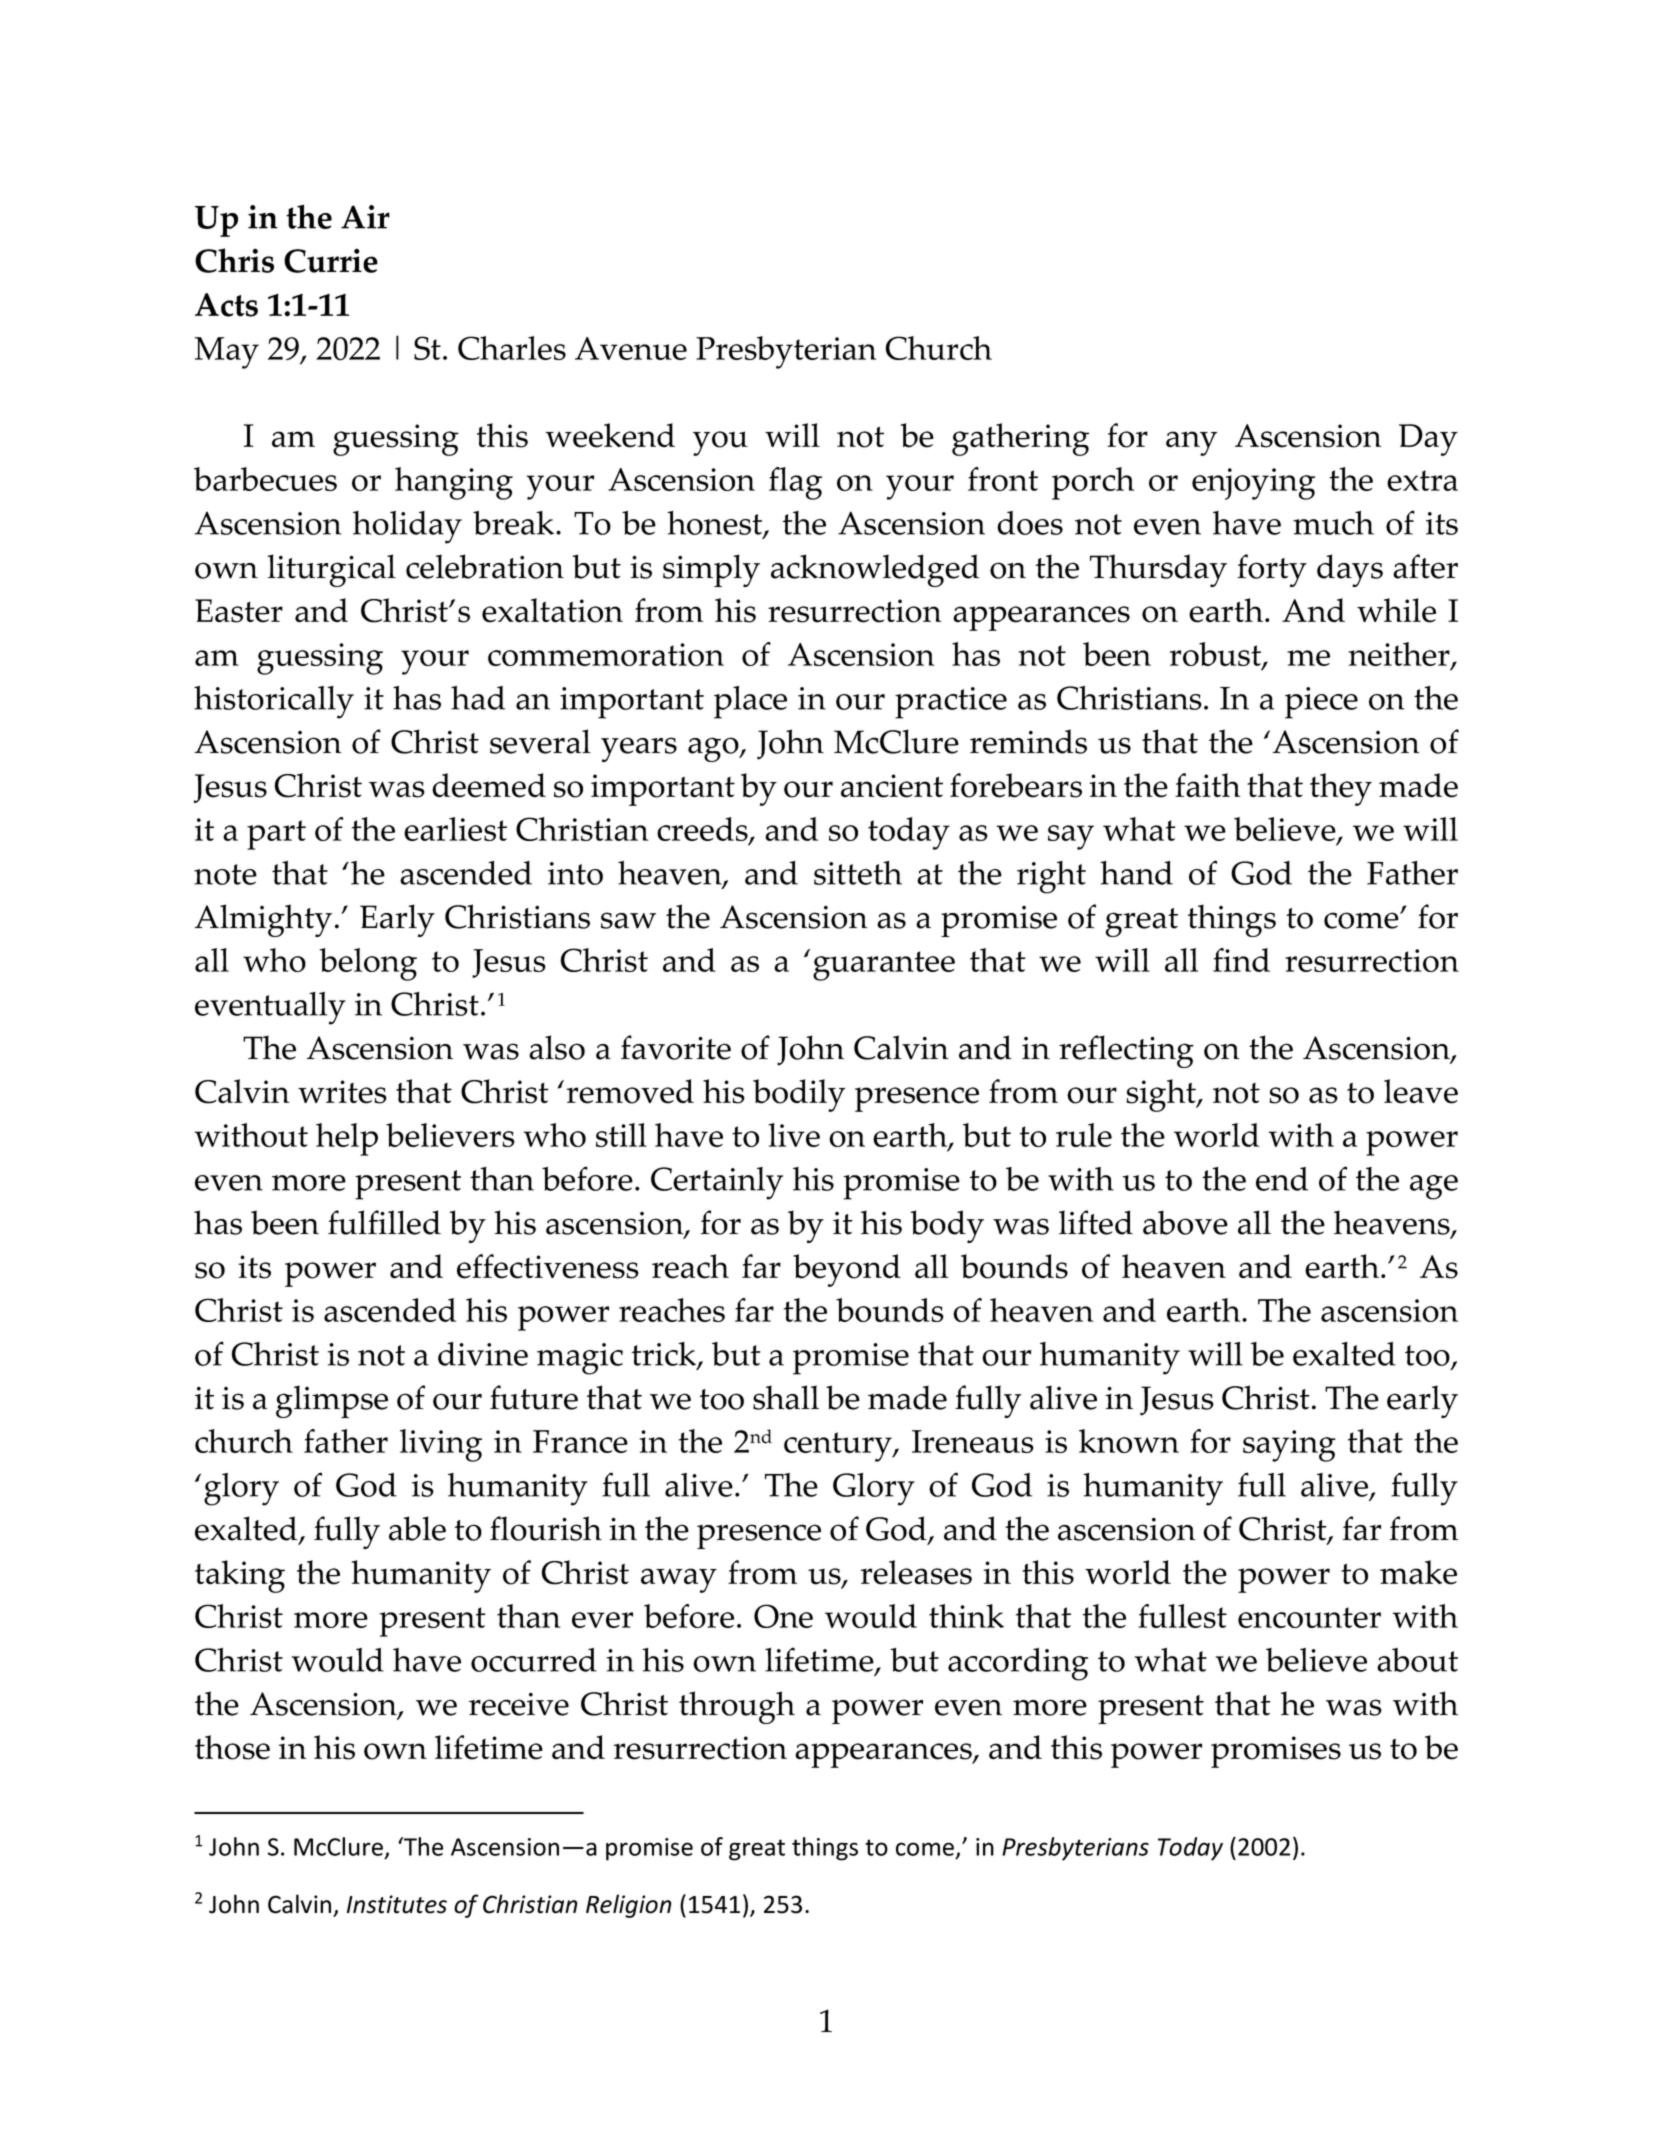 This image has height=2139, width=1653. Describe the element at coordinates (331, 260) in the image. I see `Currie` at that location.
